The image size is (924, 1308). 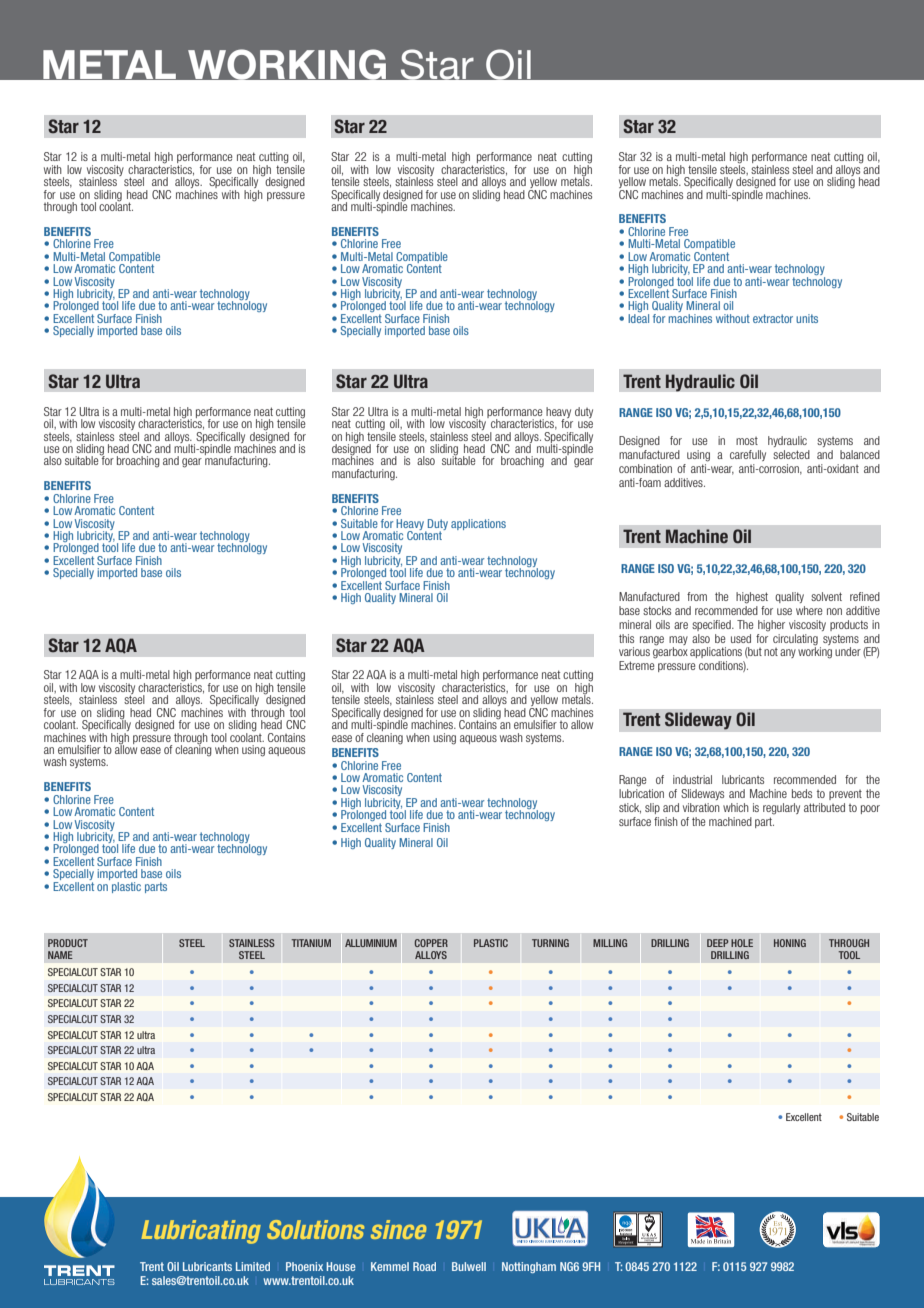 What do you see at coordinates (638, 317) in the screenshot?
I see `Ideal` at bounding box center [638, 317].
